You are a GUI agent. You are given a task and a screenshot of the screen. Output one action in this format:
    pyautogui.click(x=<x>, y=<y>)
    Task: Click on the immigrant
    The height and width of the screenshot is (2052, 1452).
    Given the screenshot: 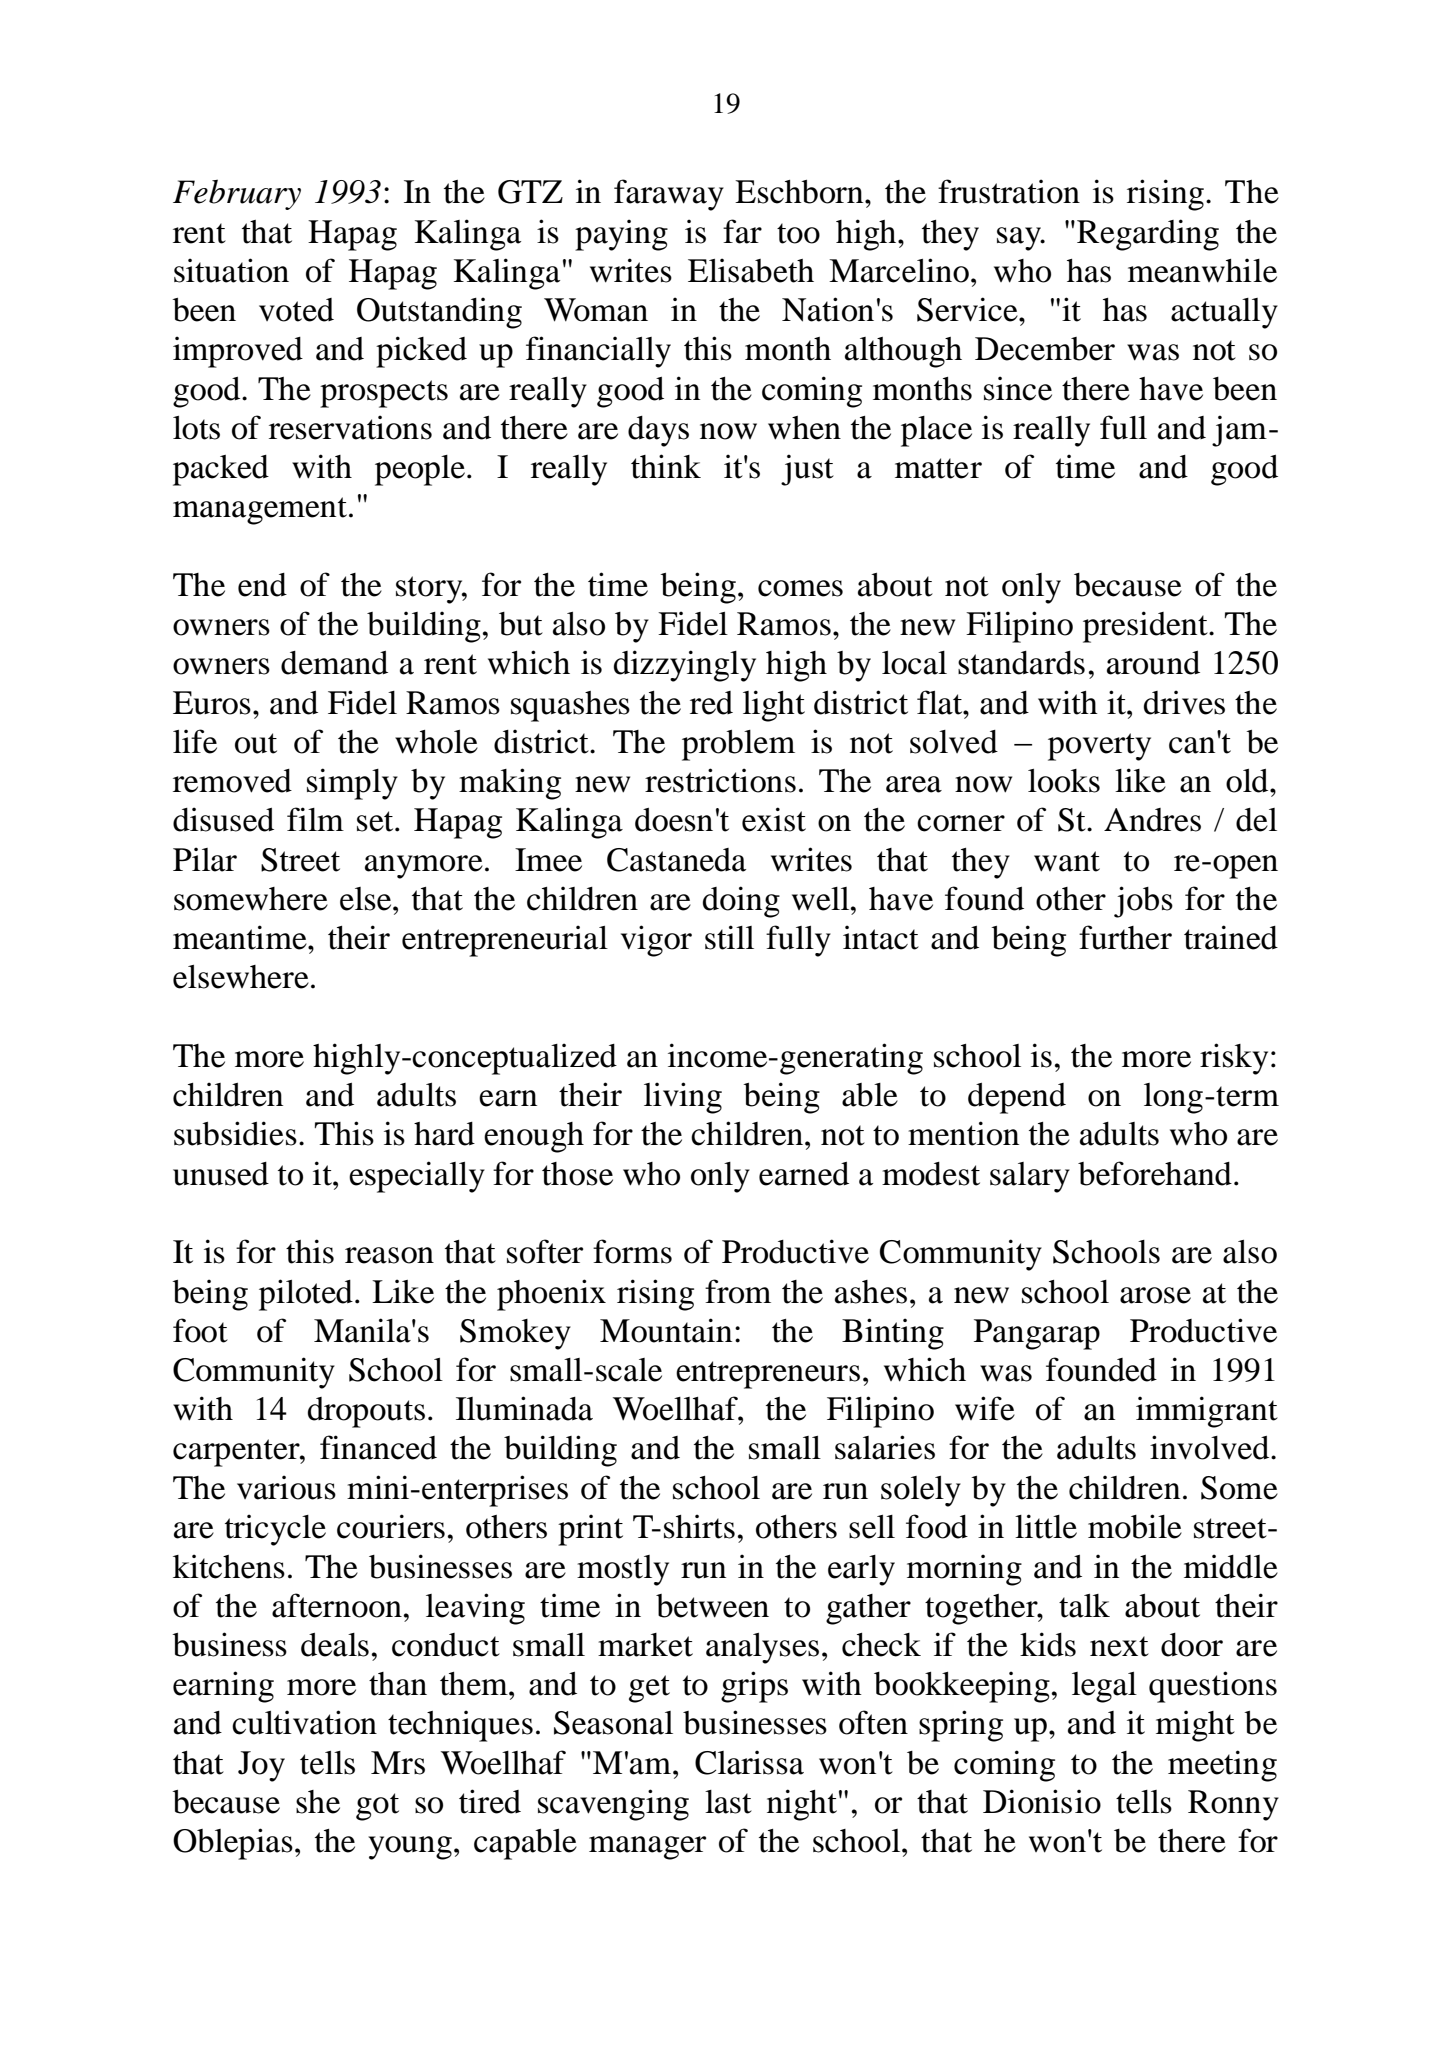 What is the action you would take?
    pyautogui.click(x=1207, y=1412)
